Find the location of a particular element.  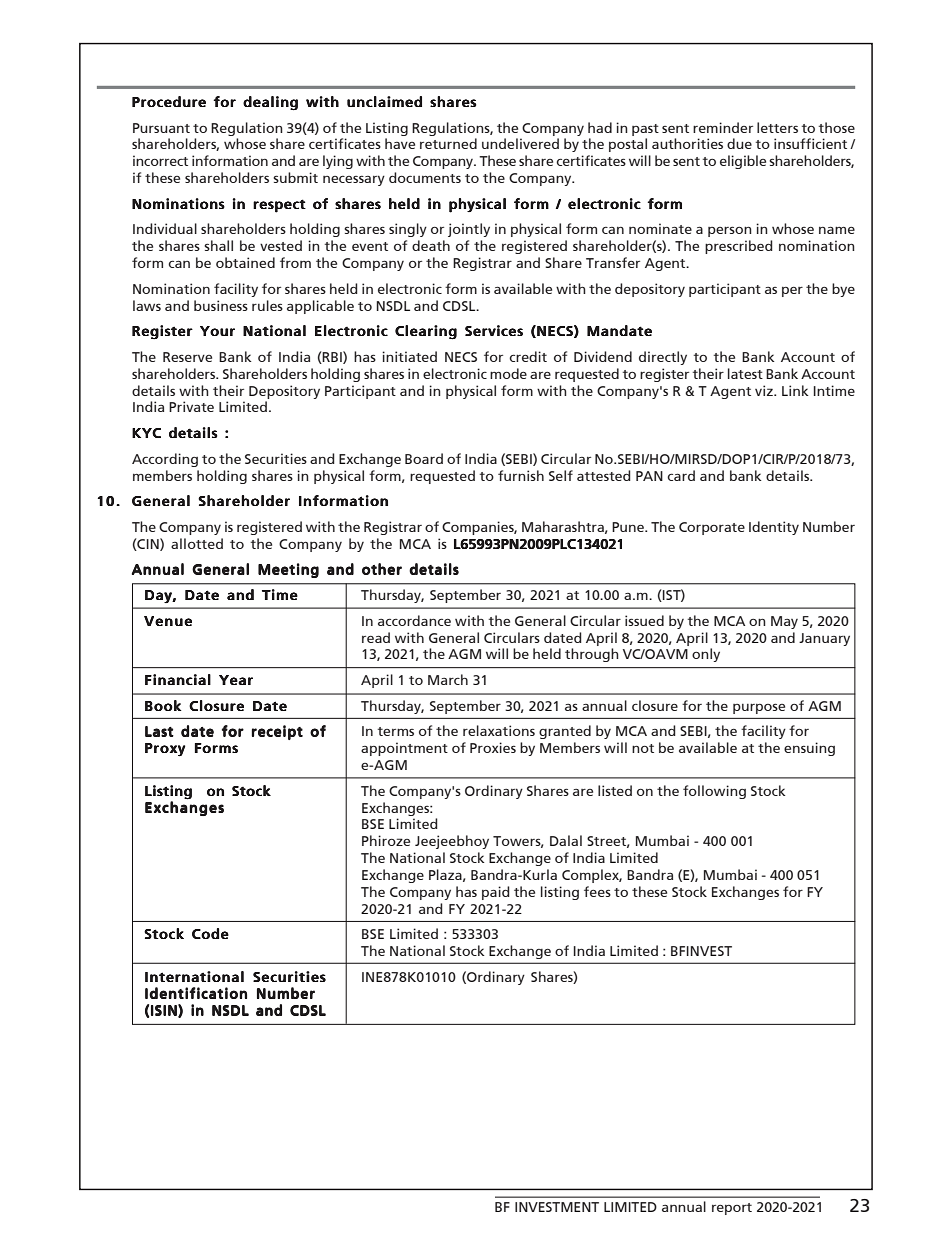

Year is located at coordinates (236, 680).
